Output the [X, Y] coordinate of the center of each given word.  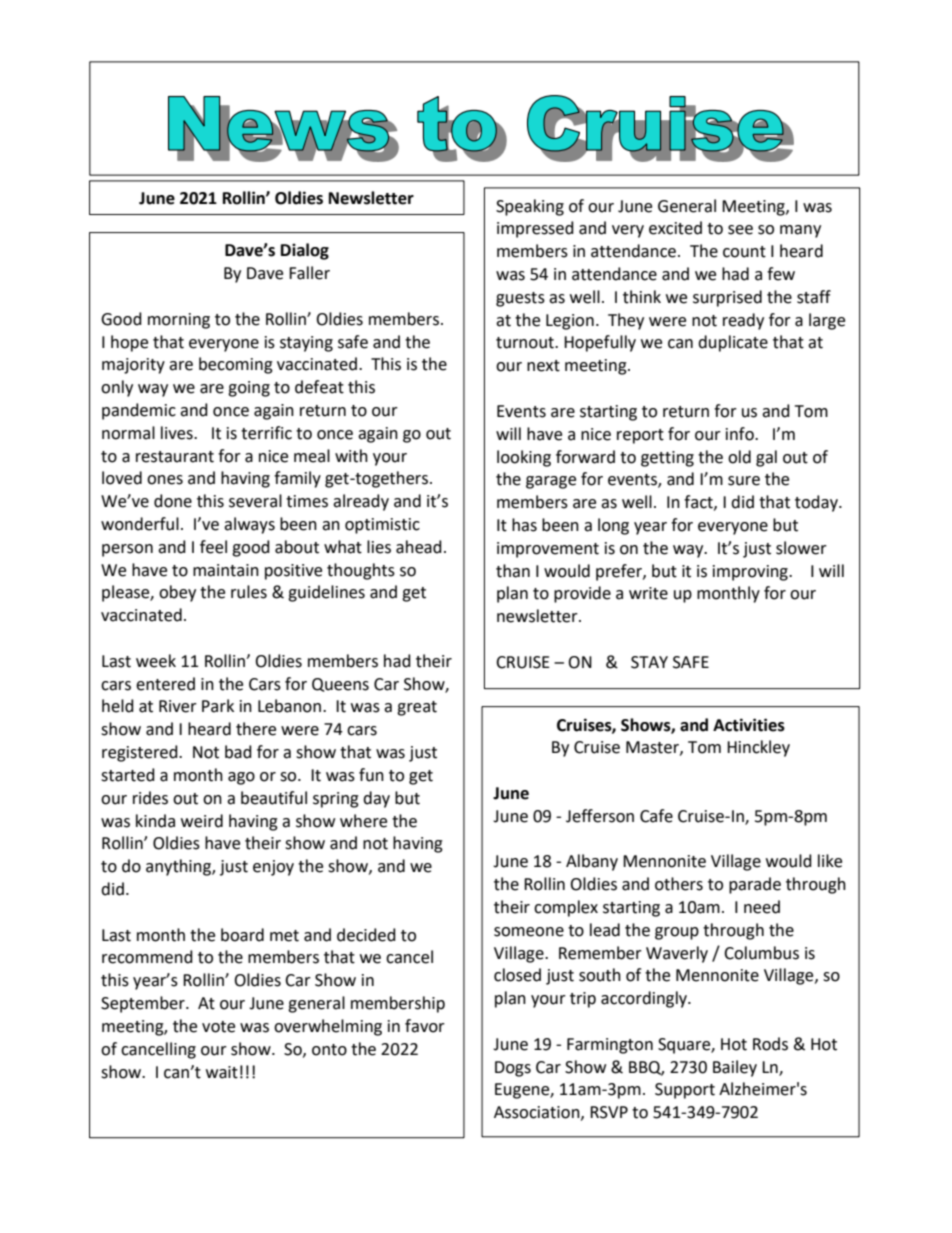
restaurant [175, 457]
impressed [535, 229]
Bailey [735, 1068]
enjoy [273, 868]
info [741, 434]
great [417, 708]
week [156, 661]
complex [566, 908]
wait [222, 1072]
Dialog [305, 251]
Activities [749, 725]
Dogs [513, 1069]
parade [755, 885]
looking [524, 458]
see [740, 230]
